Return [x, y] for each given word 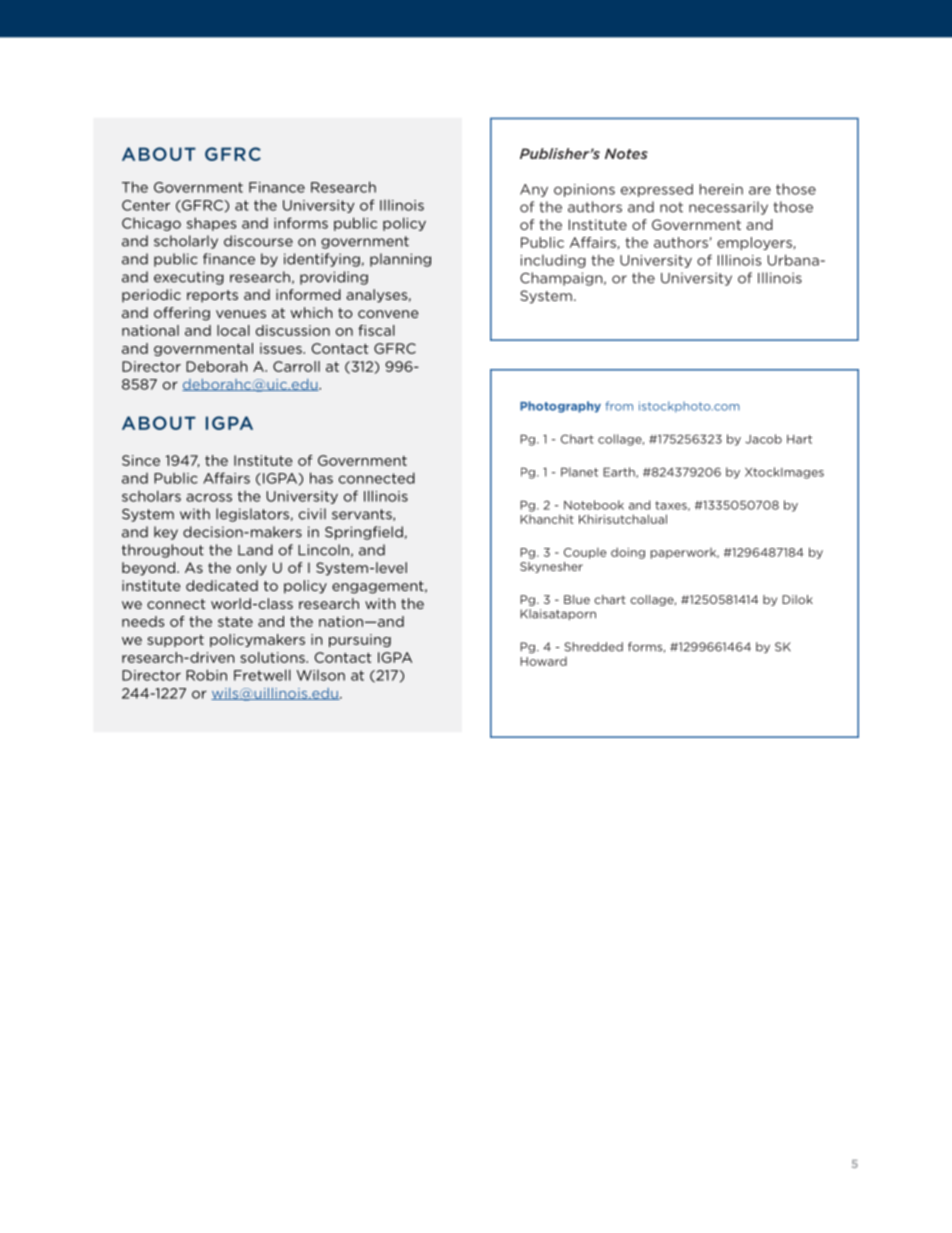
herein [721, 189]
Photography [560, 407]
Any [534, 190]
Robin [206, 675]
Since [141, 460]
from [619, 406]
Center [146, 205]
